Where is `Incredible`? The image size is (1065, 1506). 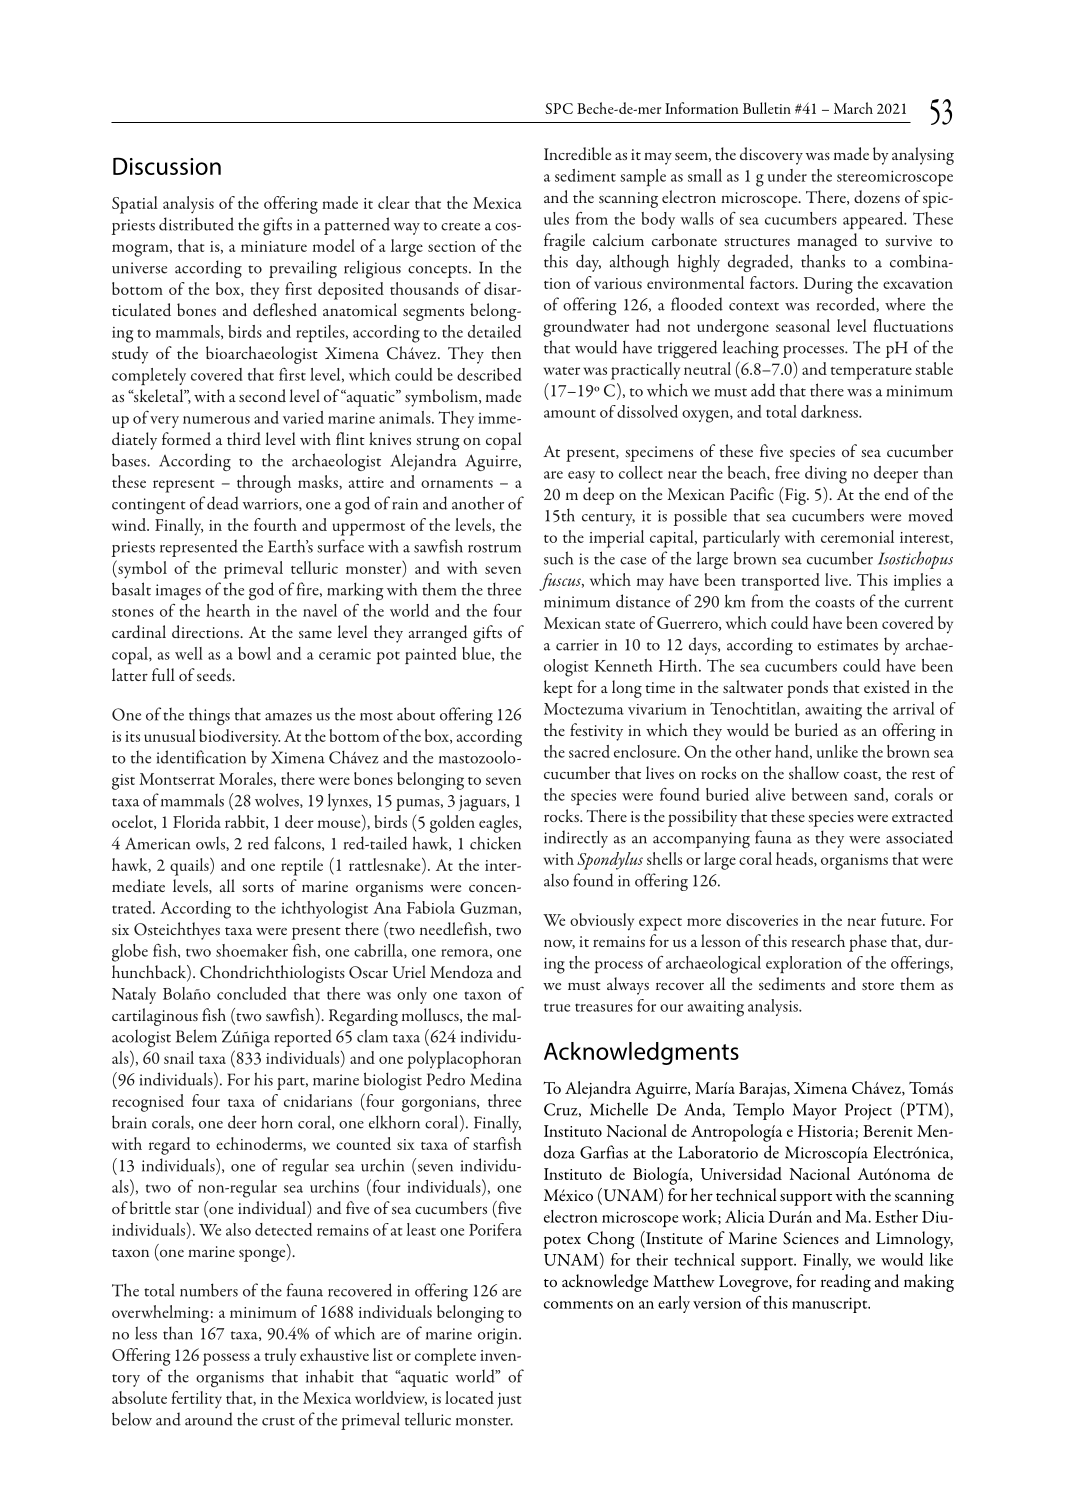 Incredible is located at coordinates (577, 154).
